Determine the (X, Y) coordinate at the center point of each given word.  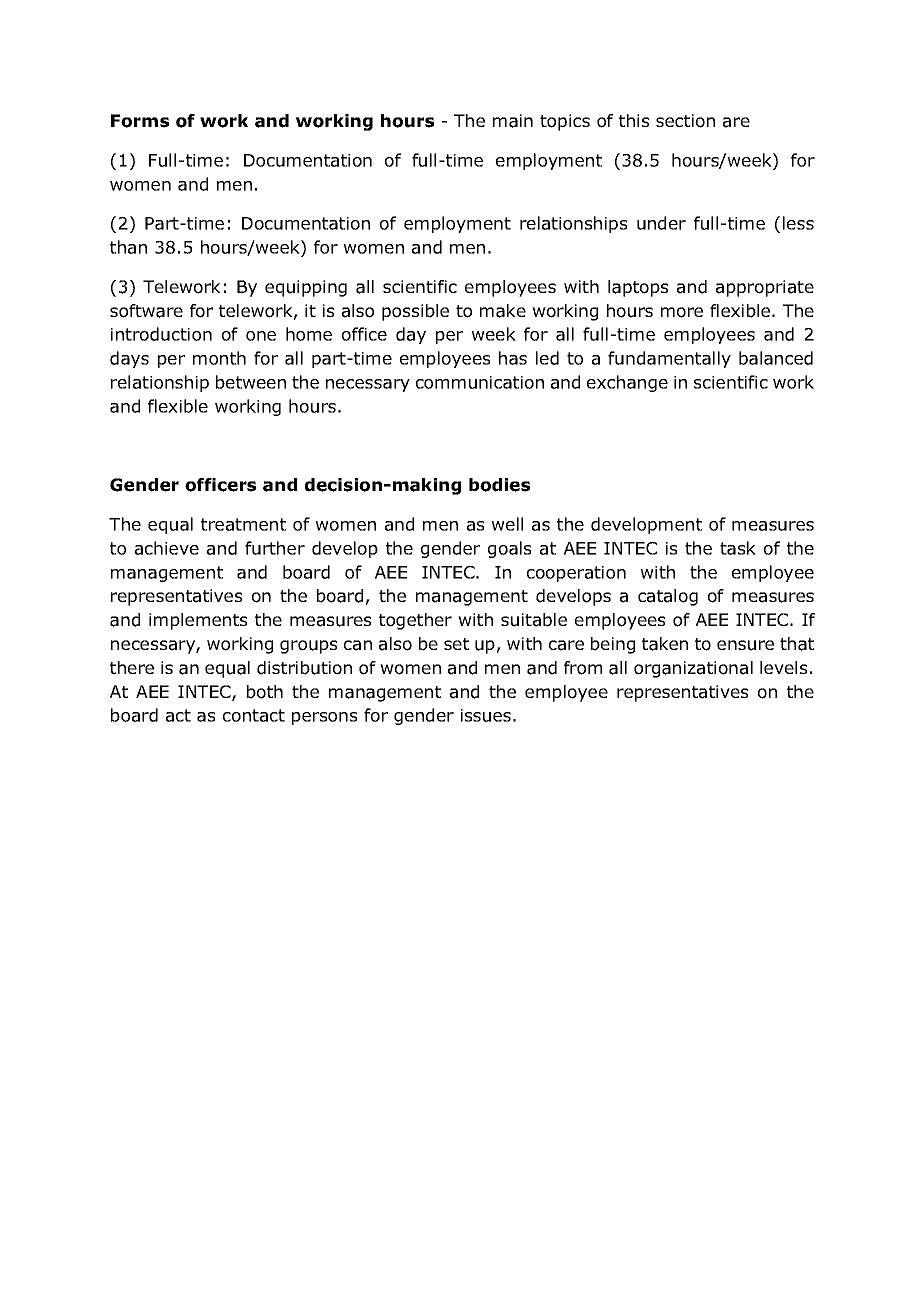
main (513, 121)
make (503, 311)
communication (480, 382)
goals (509, 549)
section (685, 121)
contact (254, 715)
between (251, 382)
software (146, 311)
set (456, 644)
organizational (693, 669)
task (738, 548)
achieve (167, 548)
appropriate (765, 288)
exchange (627, 383)
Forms (140, 121)
